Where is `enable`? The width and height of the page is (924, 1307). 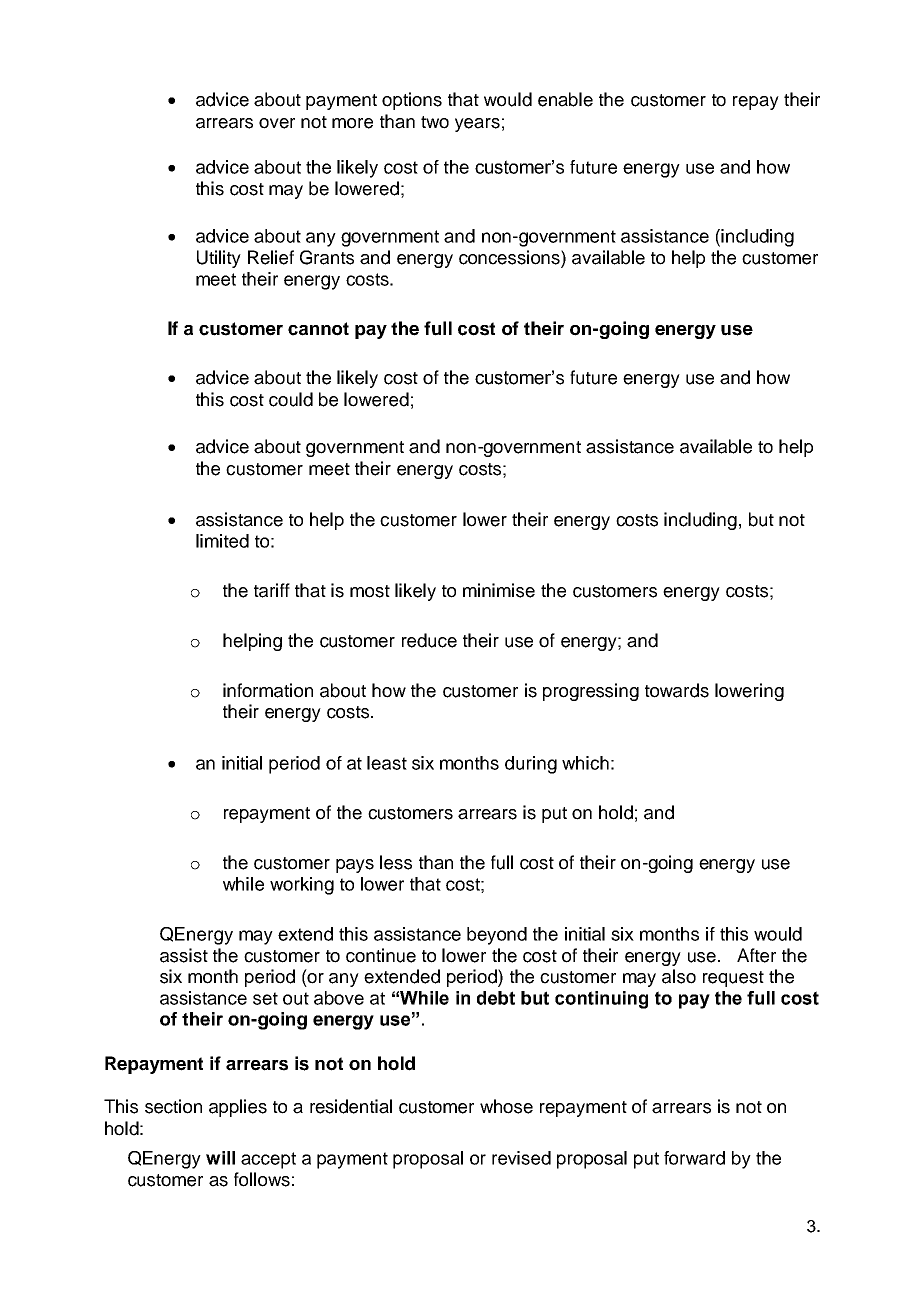 enable is located at coordinates (565, 99).
